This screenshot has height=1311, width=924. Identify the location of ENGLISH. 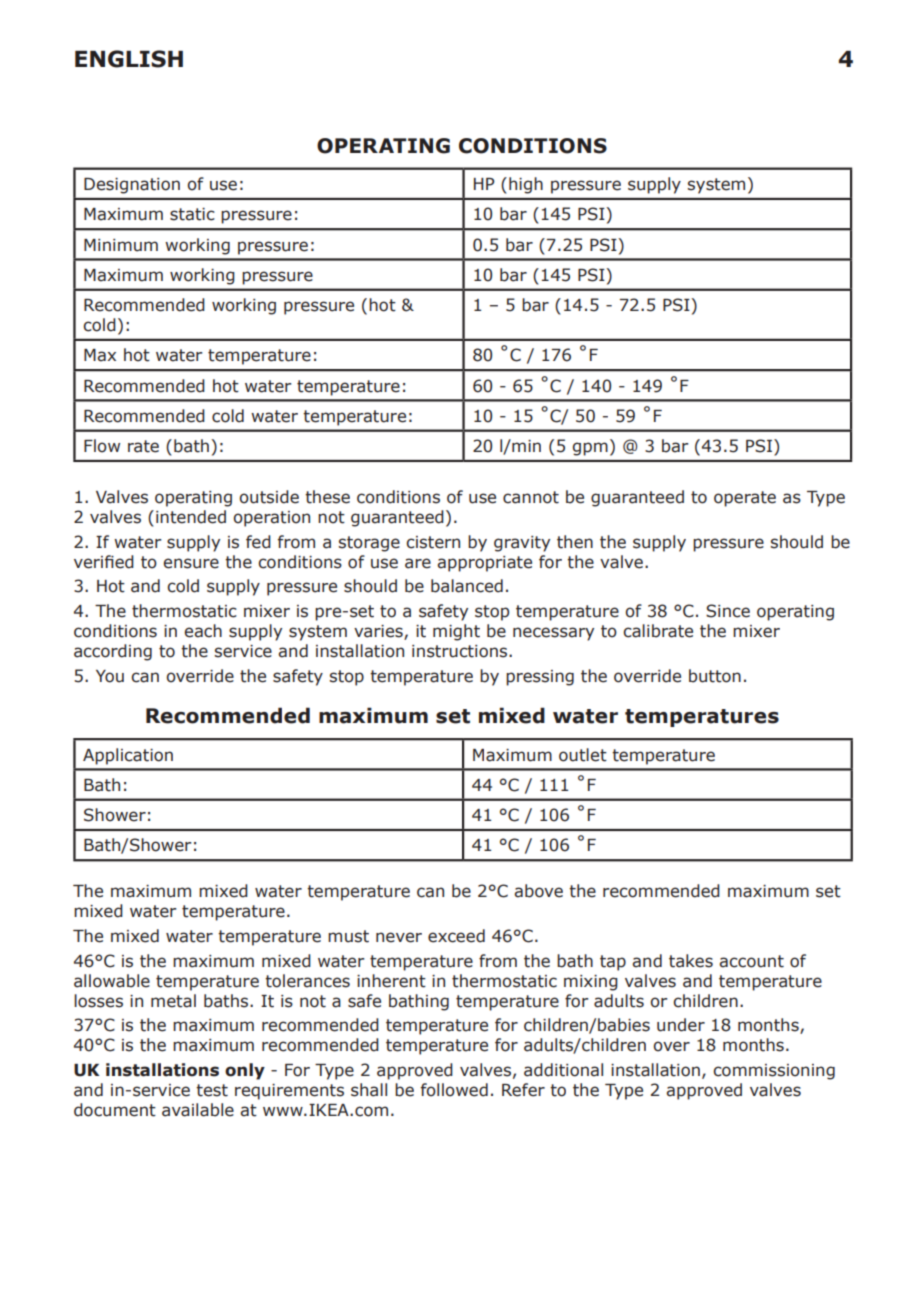
(129, 59).
